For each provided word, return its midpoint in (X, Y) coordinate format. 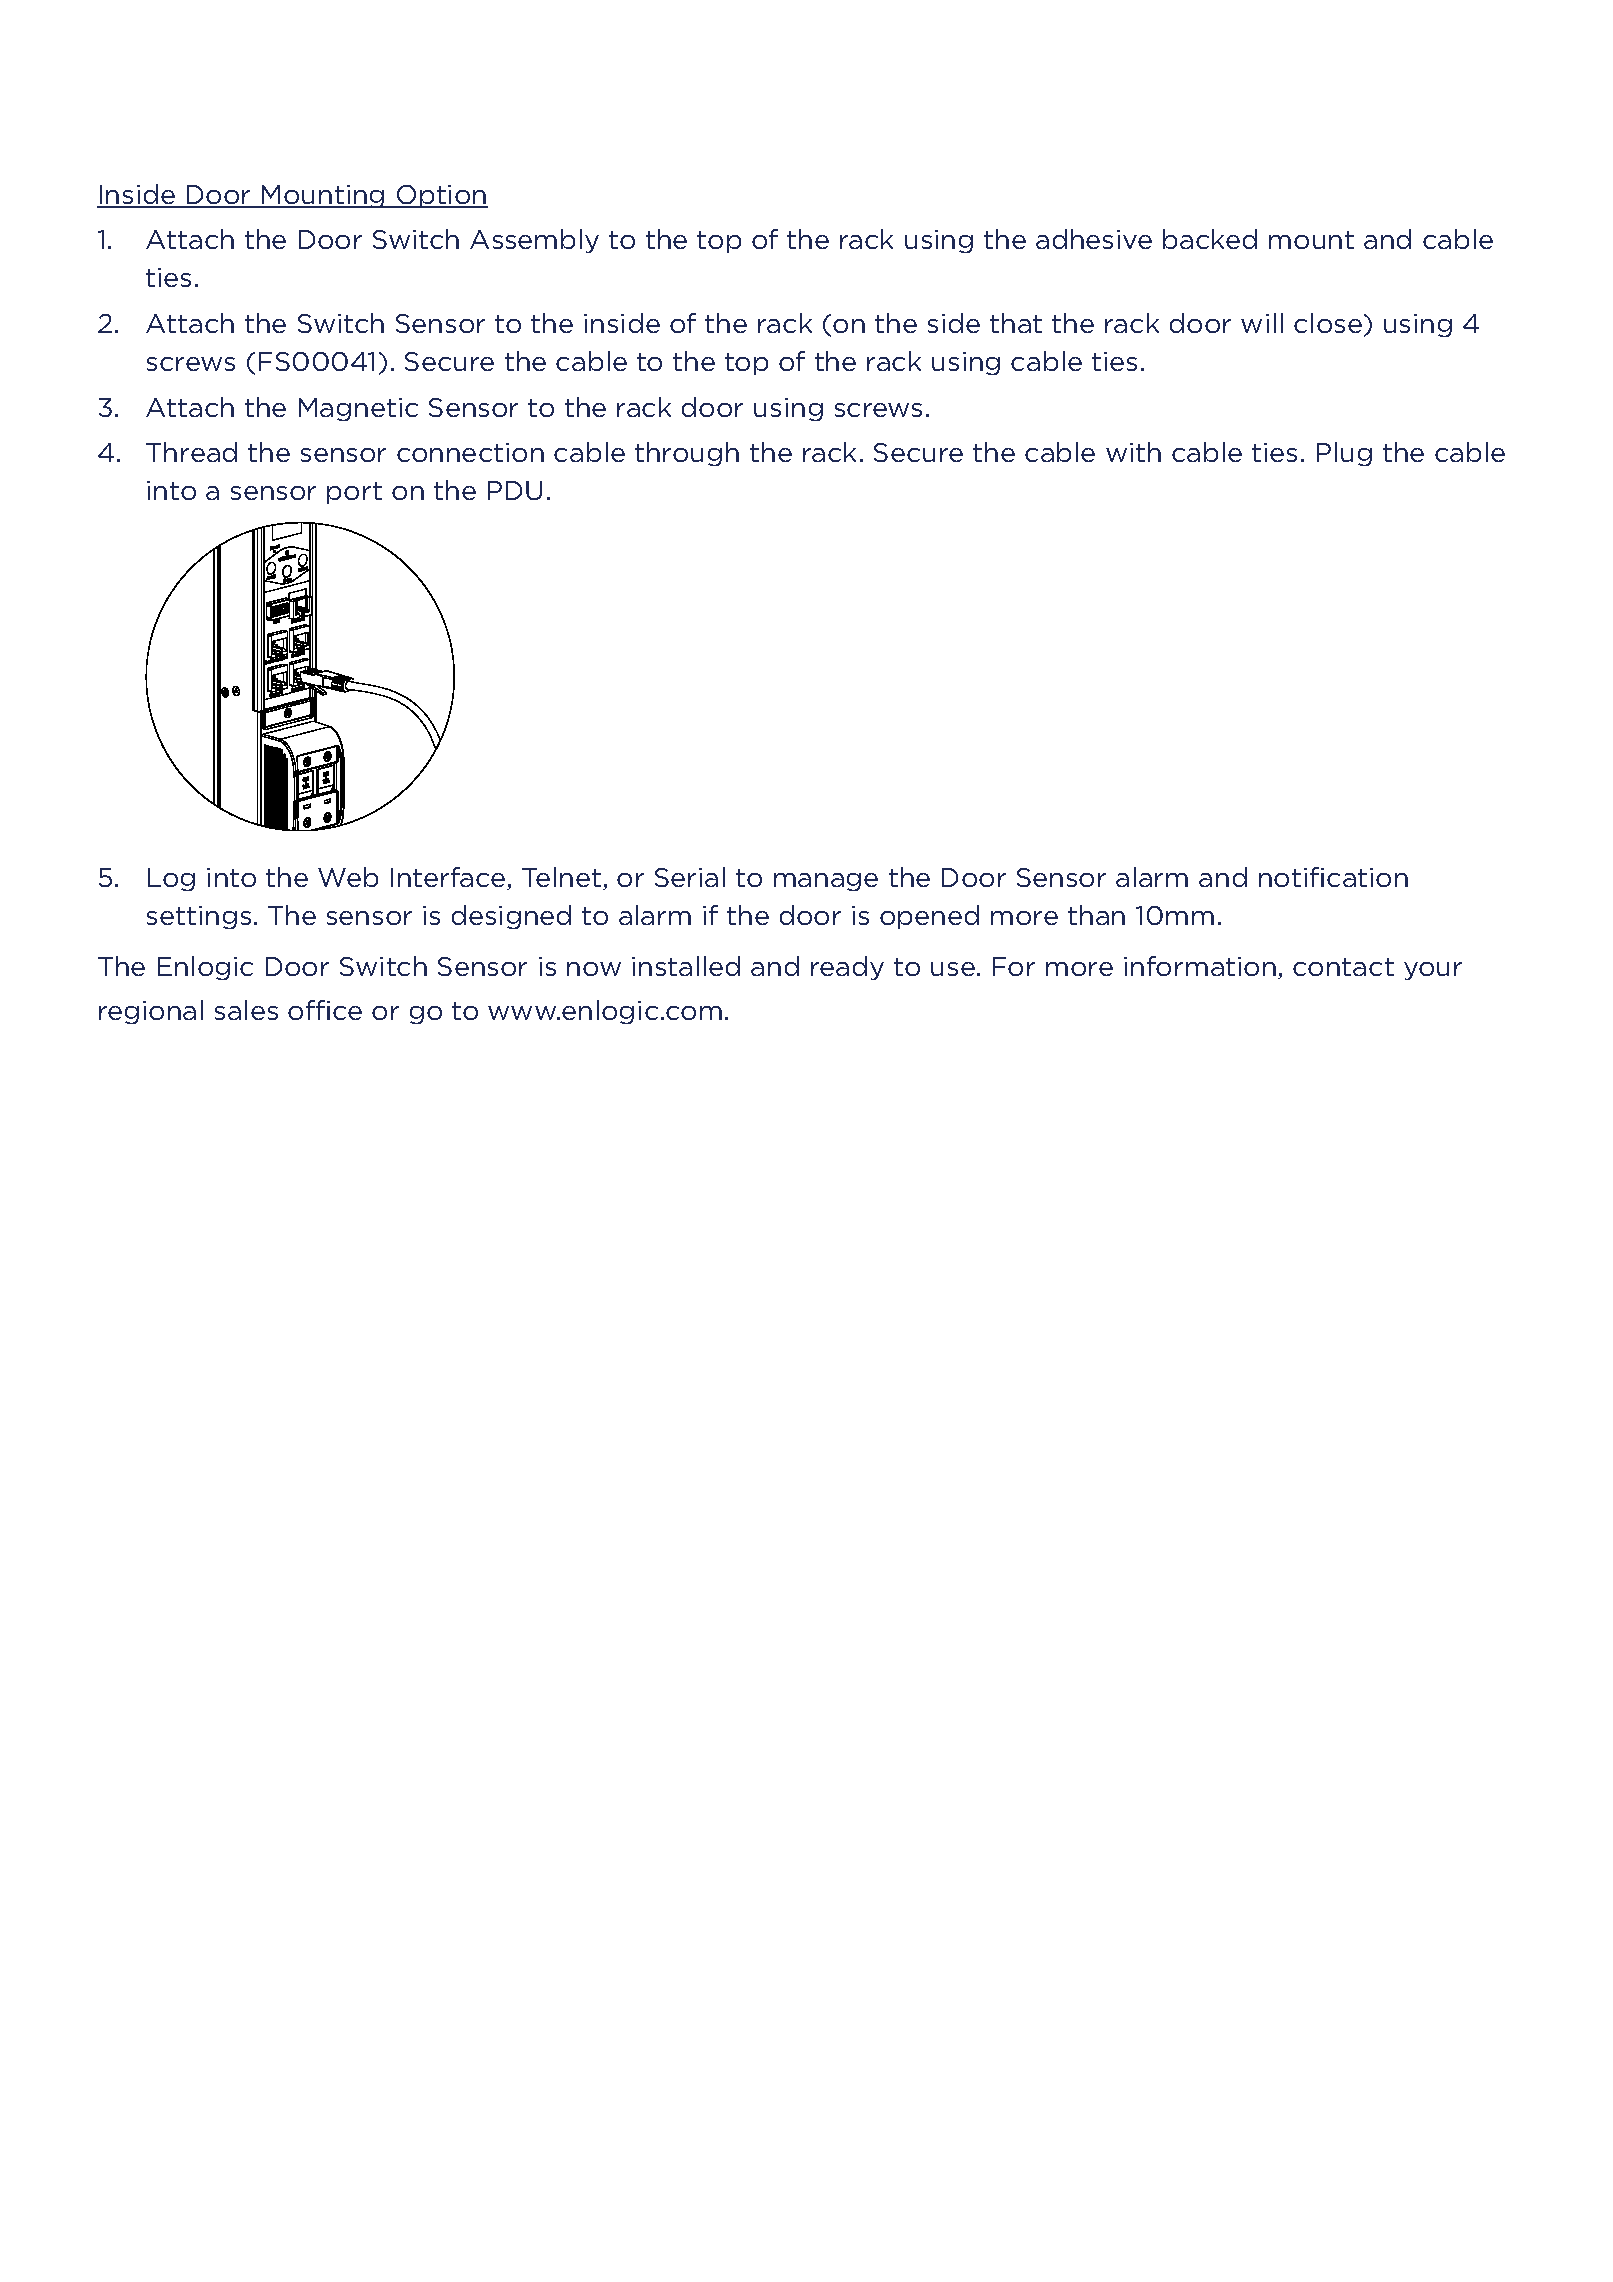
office (325, 1010)
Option (441, 196)
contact (1343, 967)
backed (1210, 239)
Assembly (534, 241)
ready (847, 968)
